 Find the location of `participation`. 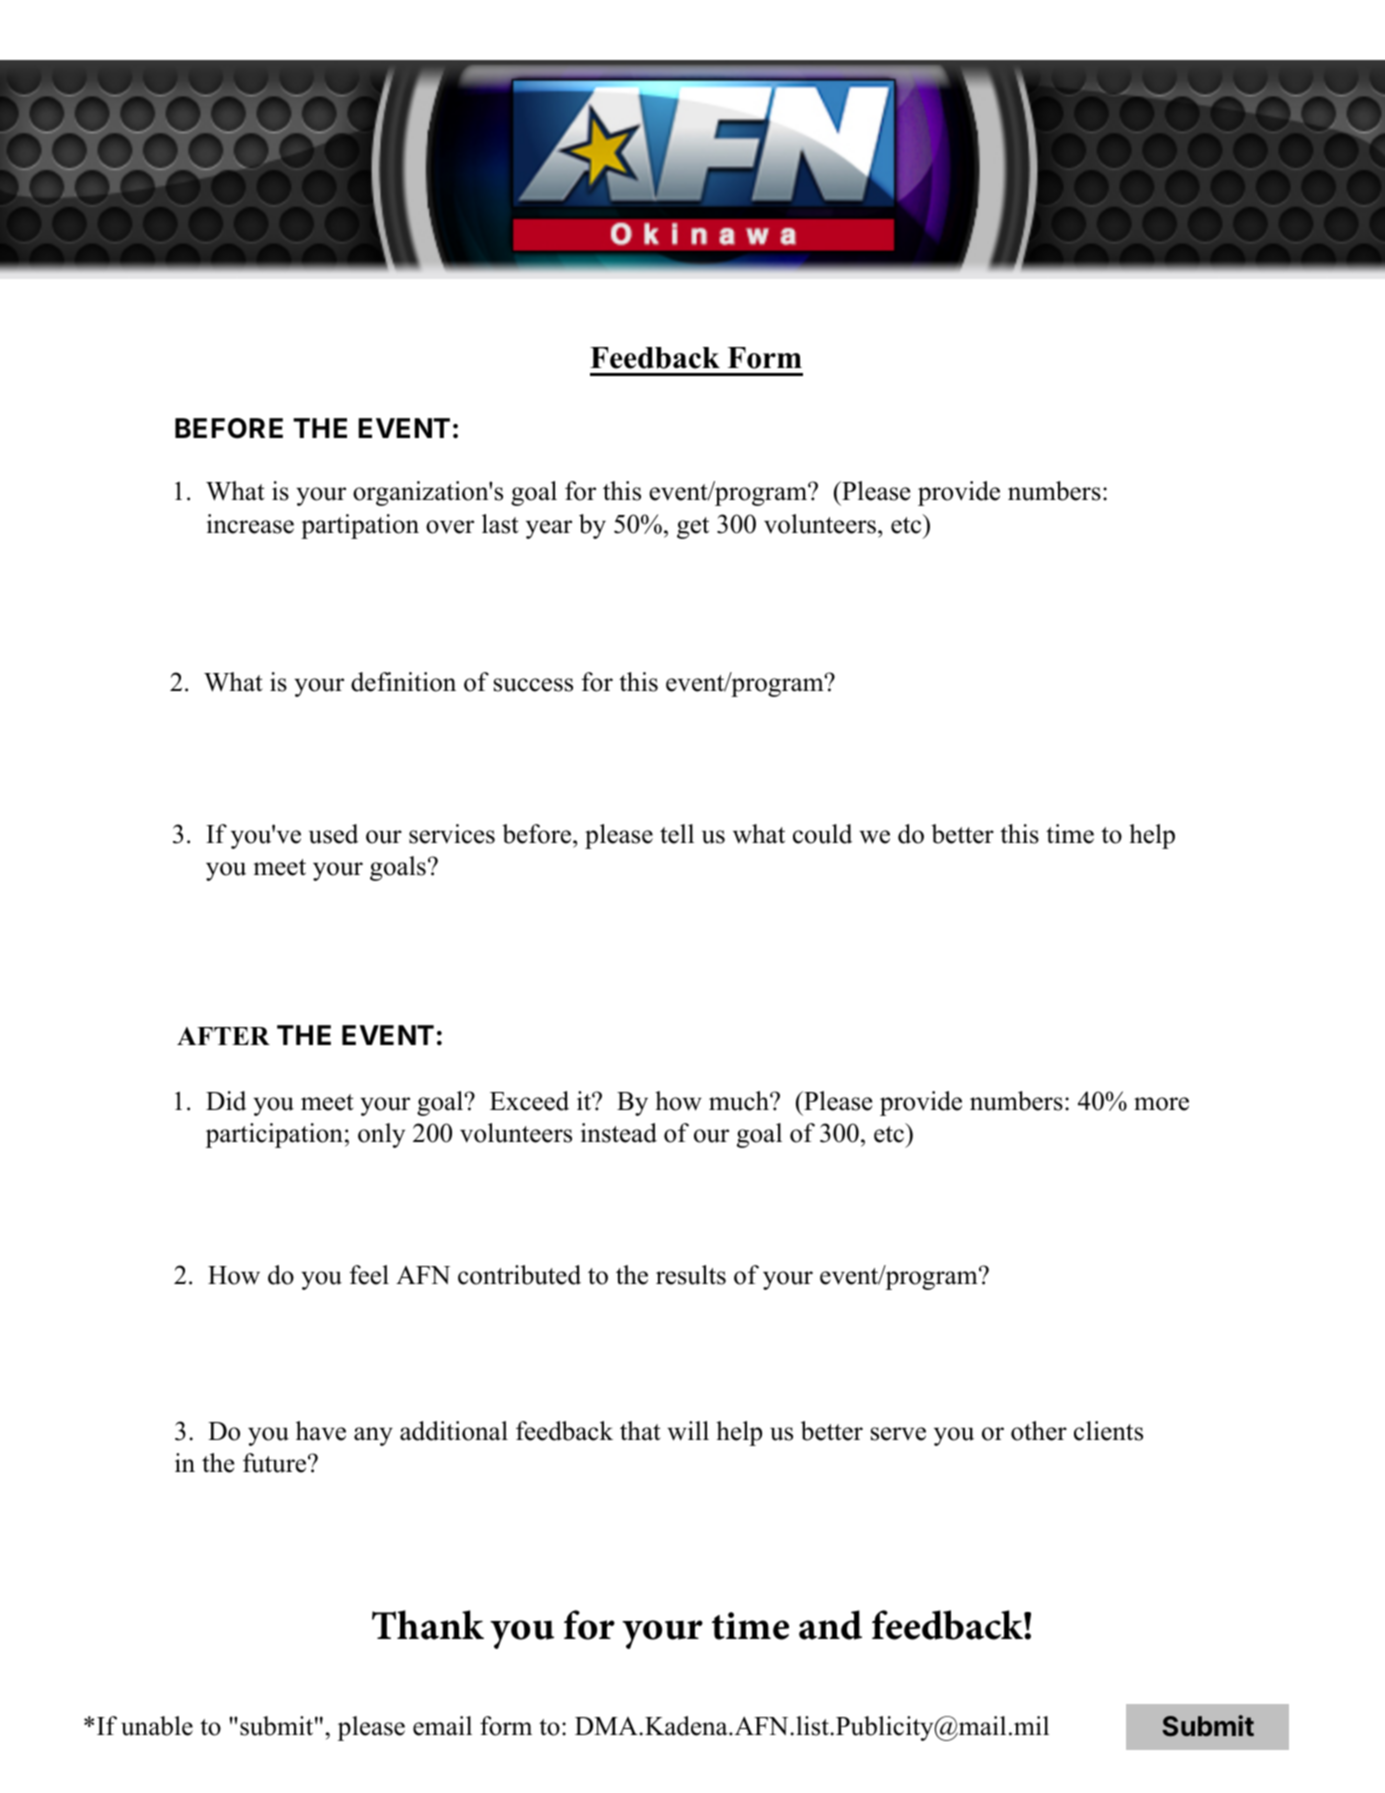

participation is located at coordinates (274, 1135).
